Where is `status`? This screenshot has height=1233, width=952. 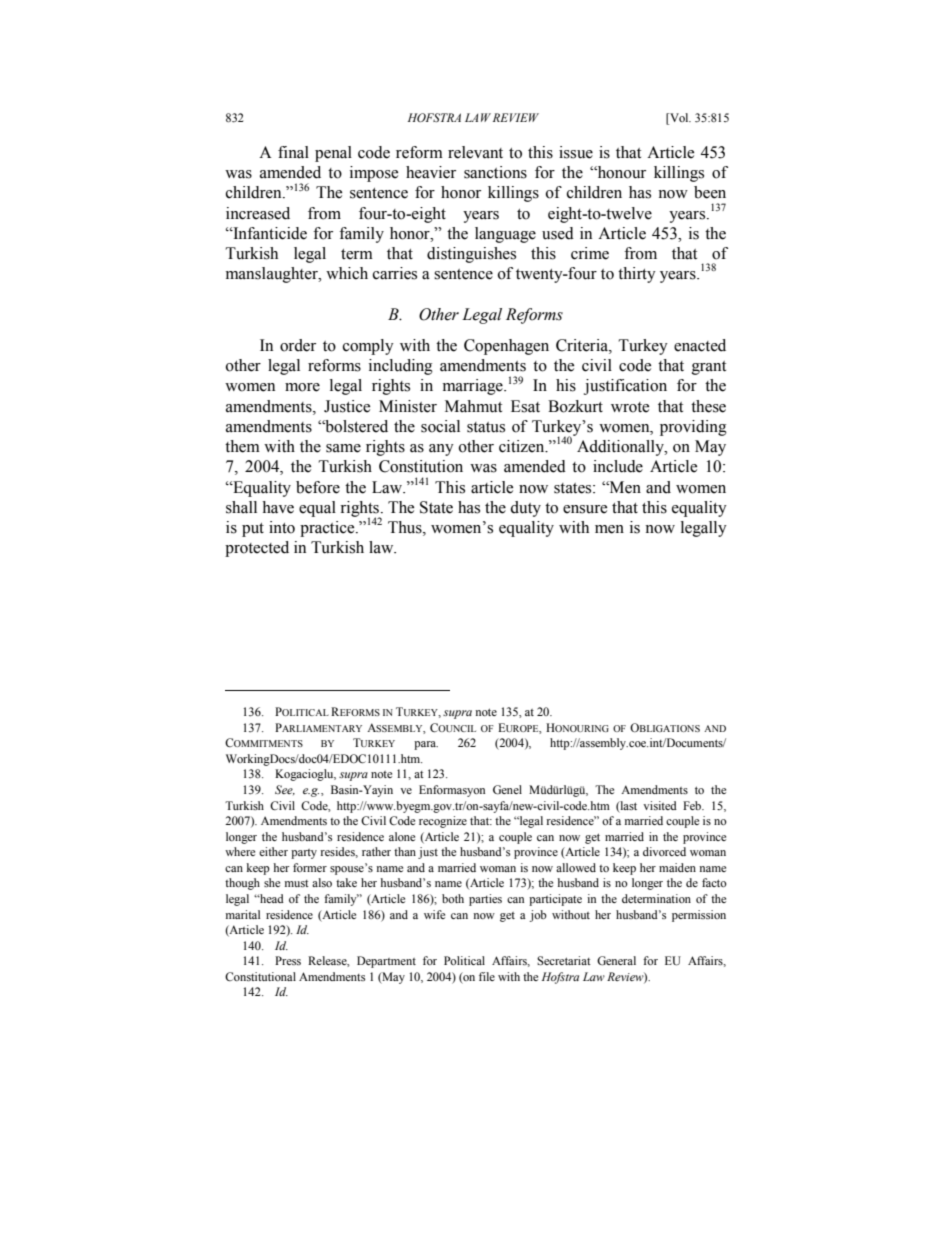 status is located at coordinates (486, 427).
